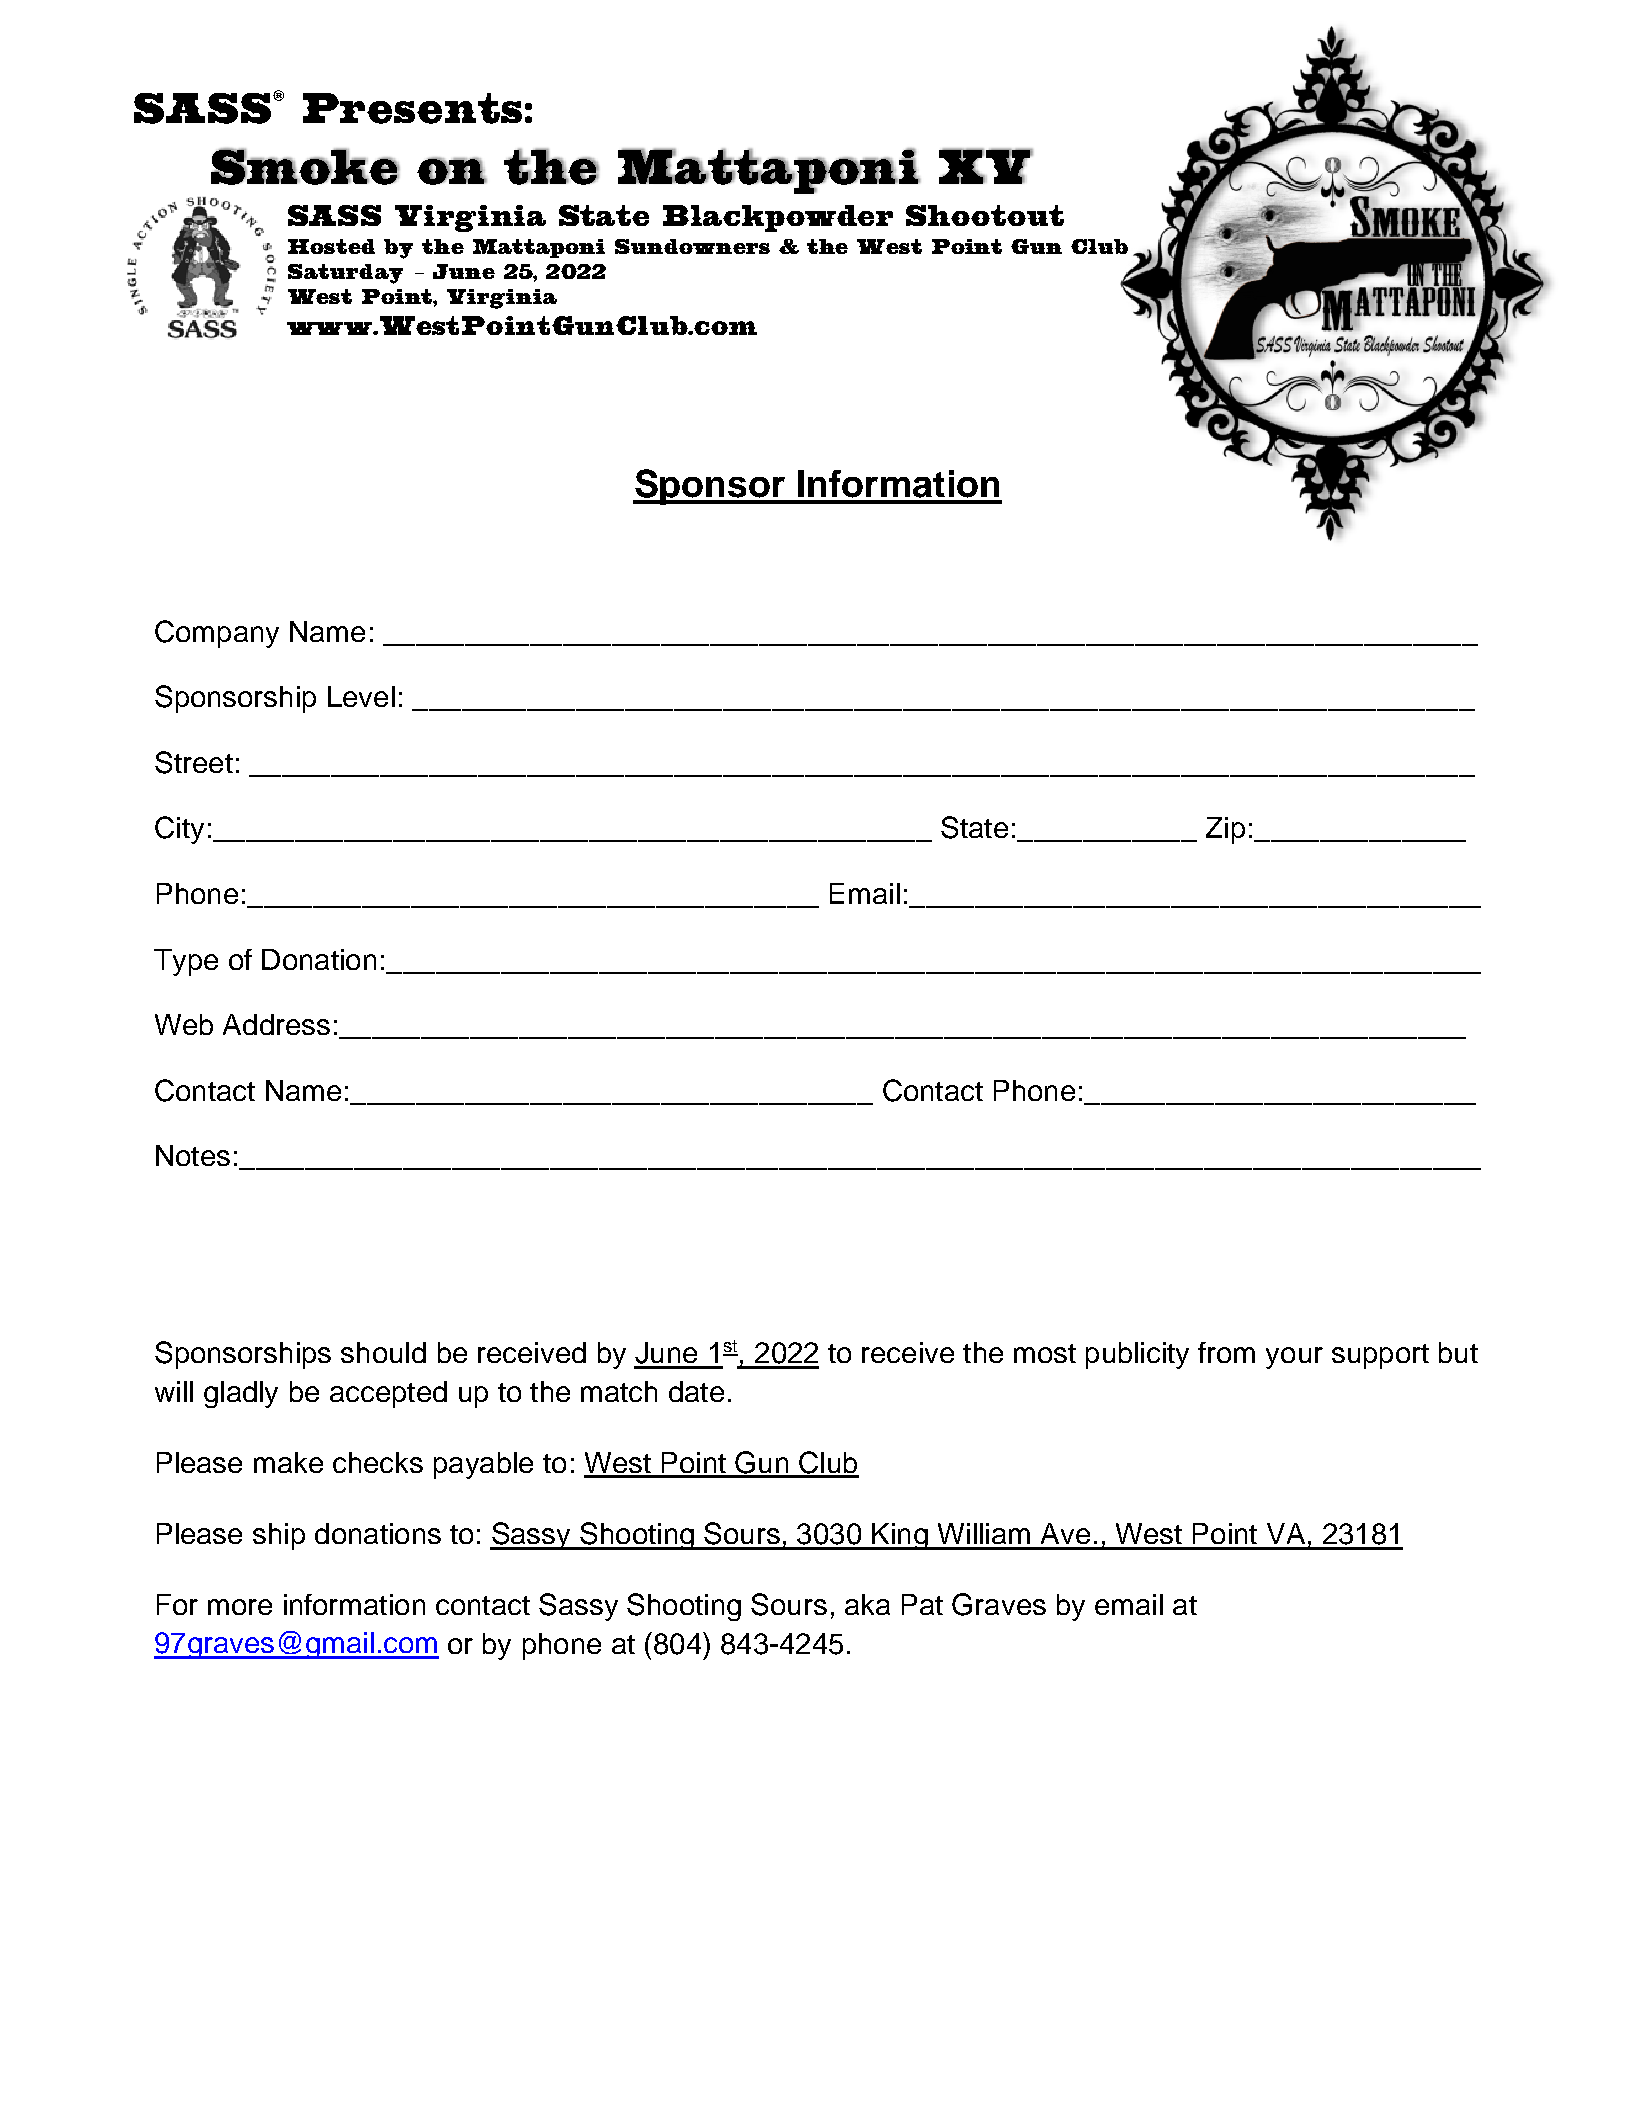  Describe the element at coordinates (240, 1607) in the page. I see `more` at that location.
